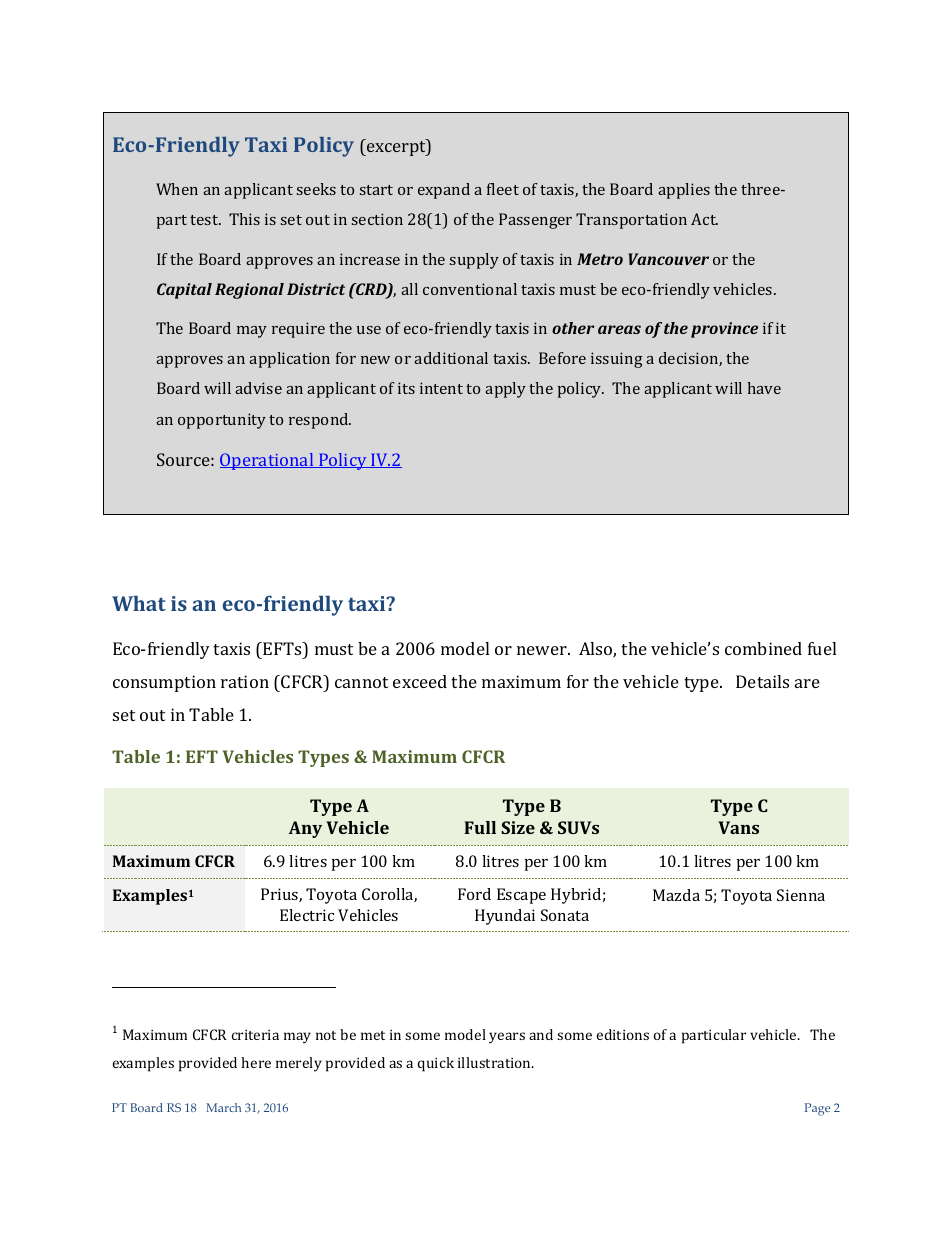 The image size is (952, 1233). What do you see at coordinates (223, 1107) in the page?
I see `March` at bounding box center [223, 1107].
